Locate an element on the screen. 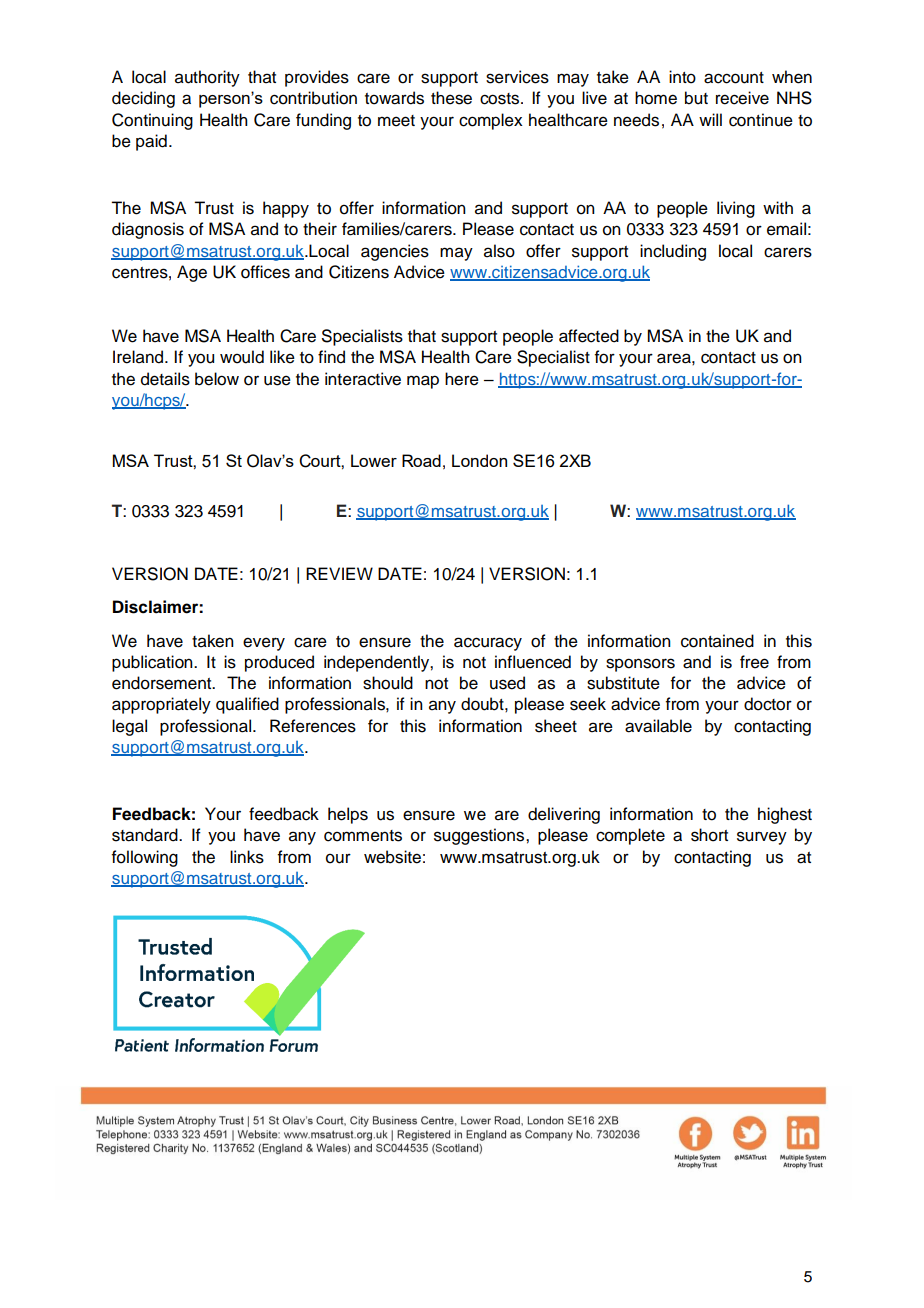 The width and height of the screenshot is (924, 1308). contained is located at coordinates (717, 641).
